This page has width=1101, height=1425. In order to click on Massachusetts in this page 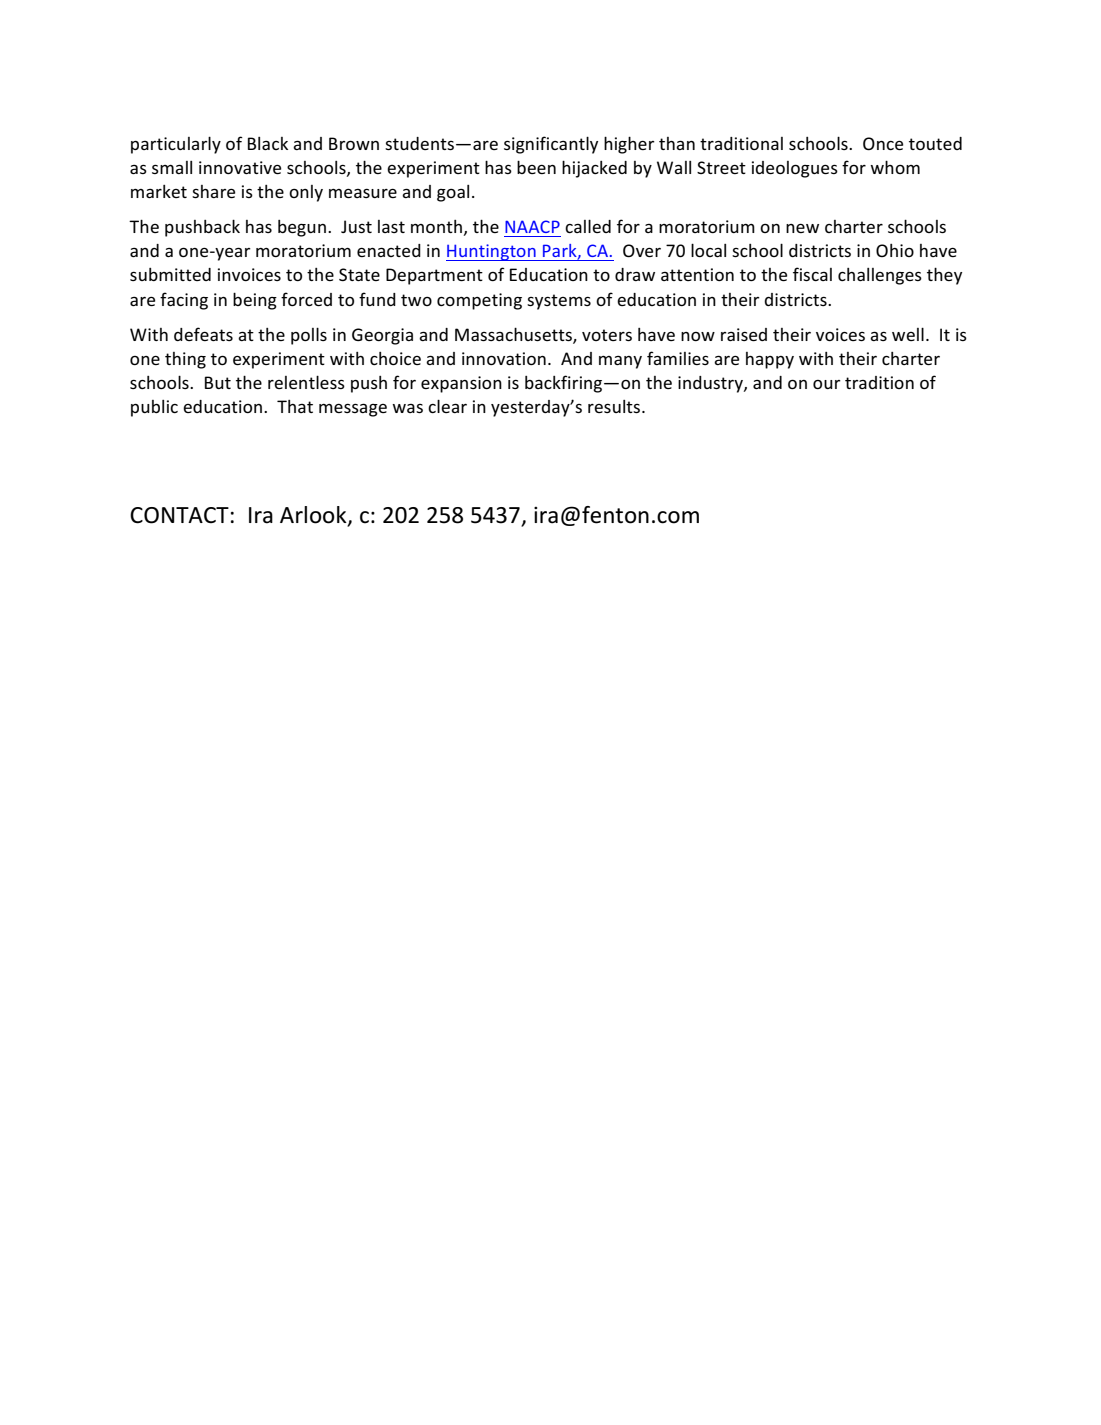, I will do `click(514, 335)`.
